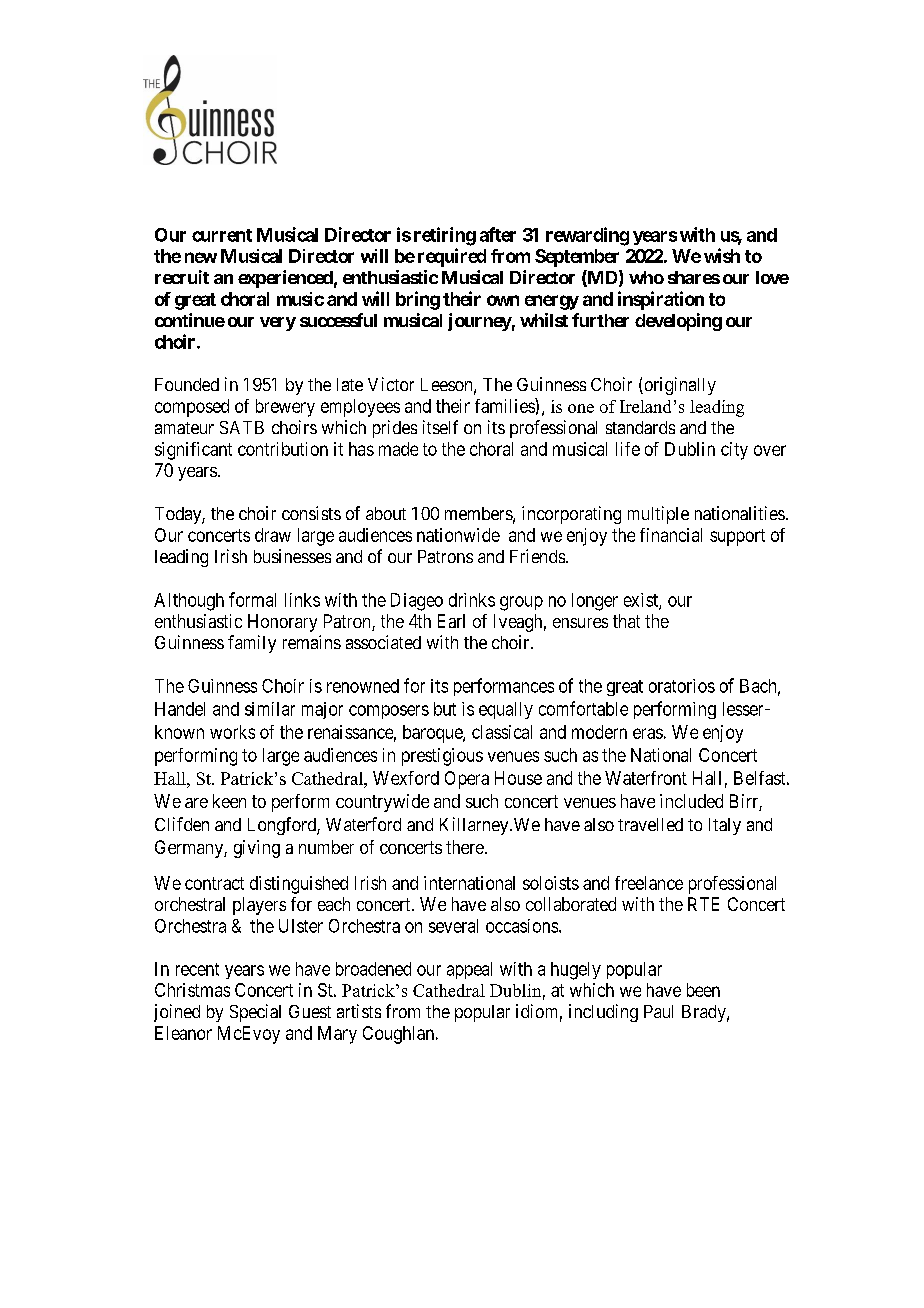  Describe the element at coordinates (626, 621) in the document. I see `that` at that location.
